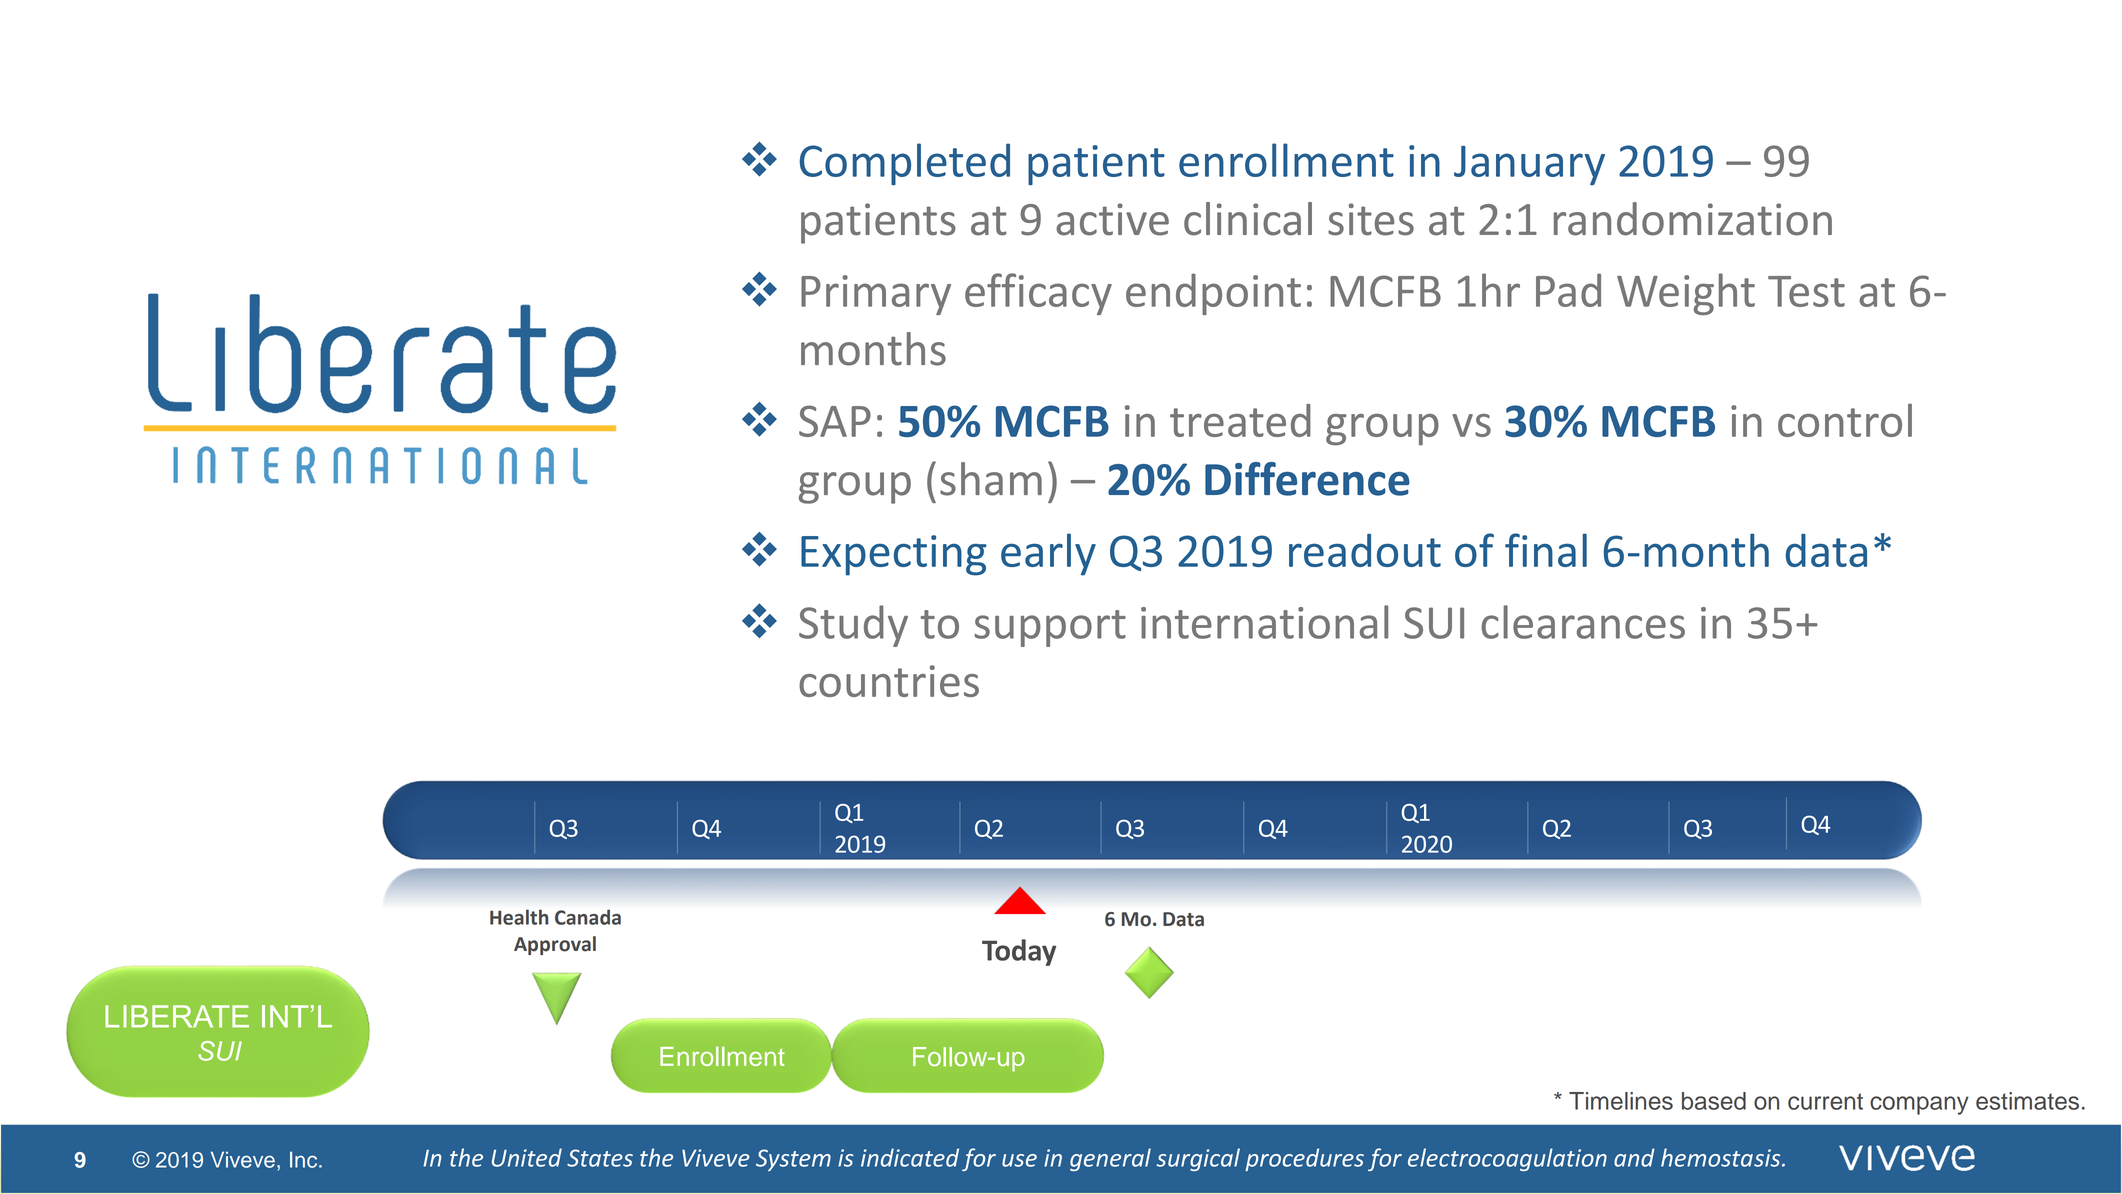 The image size is (2122, 1194). Describe the element at coordinates (1110, 1159) in the screenshot. I see `general` at that location.
